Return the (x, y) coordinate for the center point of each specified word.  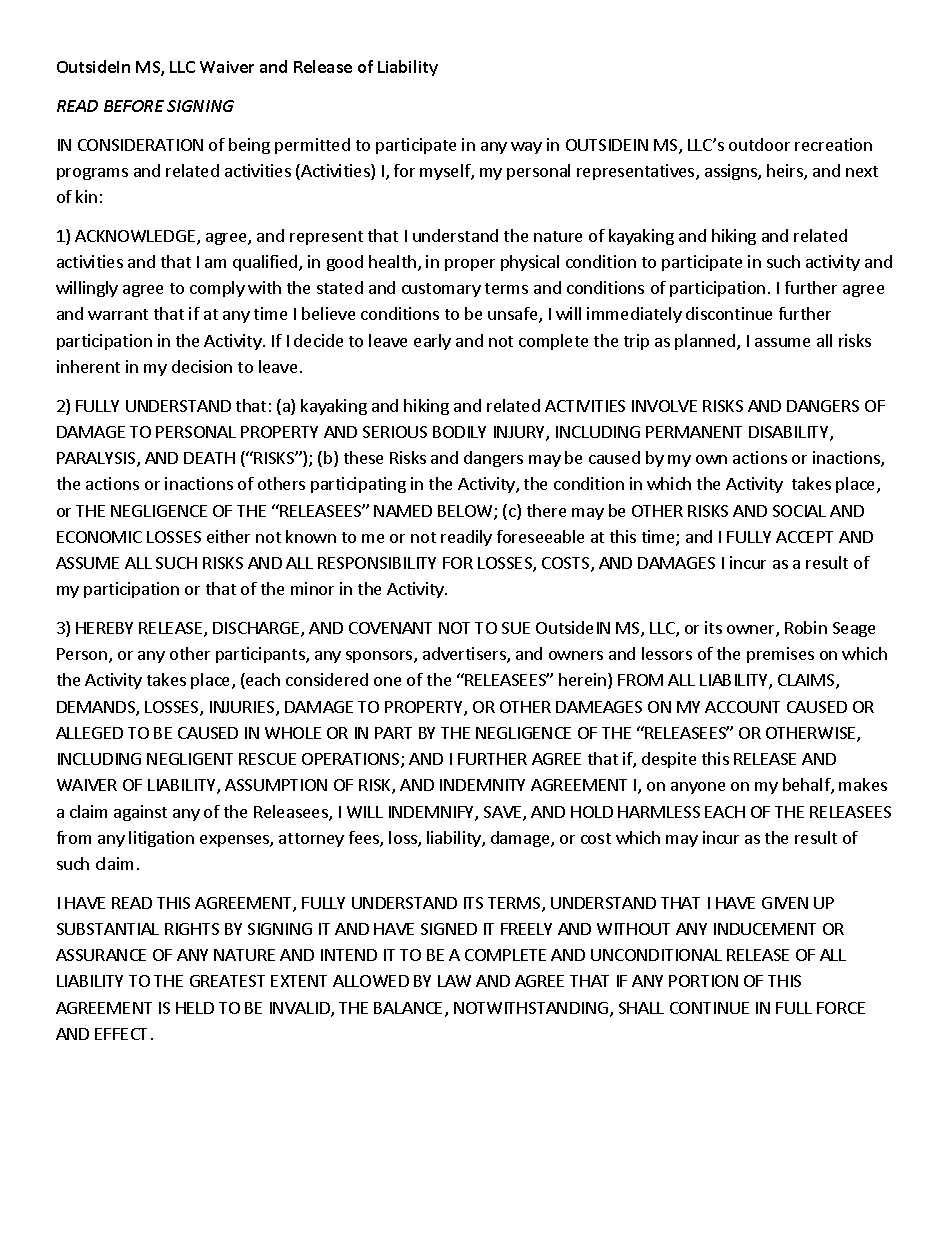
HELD (195, 1008)
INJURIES (243, 708)
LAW (454, 981)
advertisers (465, 655)
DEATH (209, 458)
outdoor (759, 144)
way (526, 148)
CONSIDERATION (140, 145)
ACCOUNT (742, 707)
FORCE (841, 1008)
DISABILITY (790, 433)
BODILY (459, 432)
